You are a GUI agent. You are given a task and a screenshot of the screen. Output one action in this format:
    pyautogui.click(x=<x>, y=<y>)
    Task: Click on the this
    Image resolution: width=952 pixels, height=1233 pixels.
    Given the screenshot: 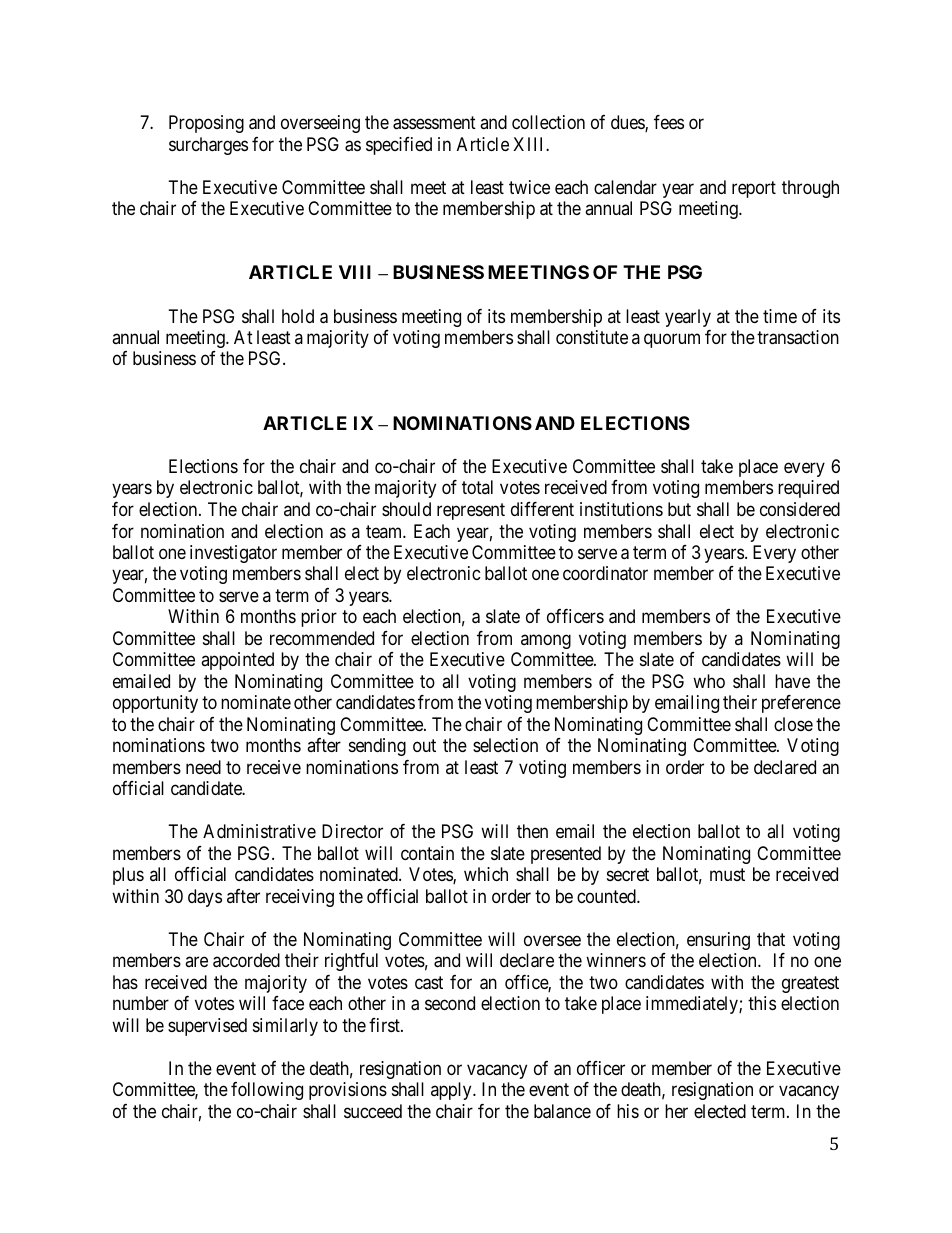 What is the action you would take?
    pyautogui.click(x=762, y=1003)
